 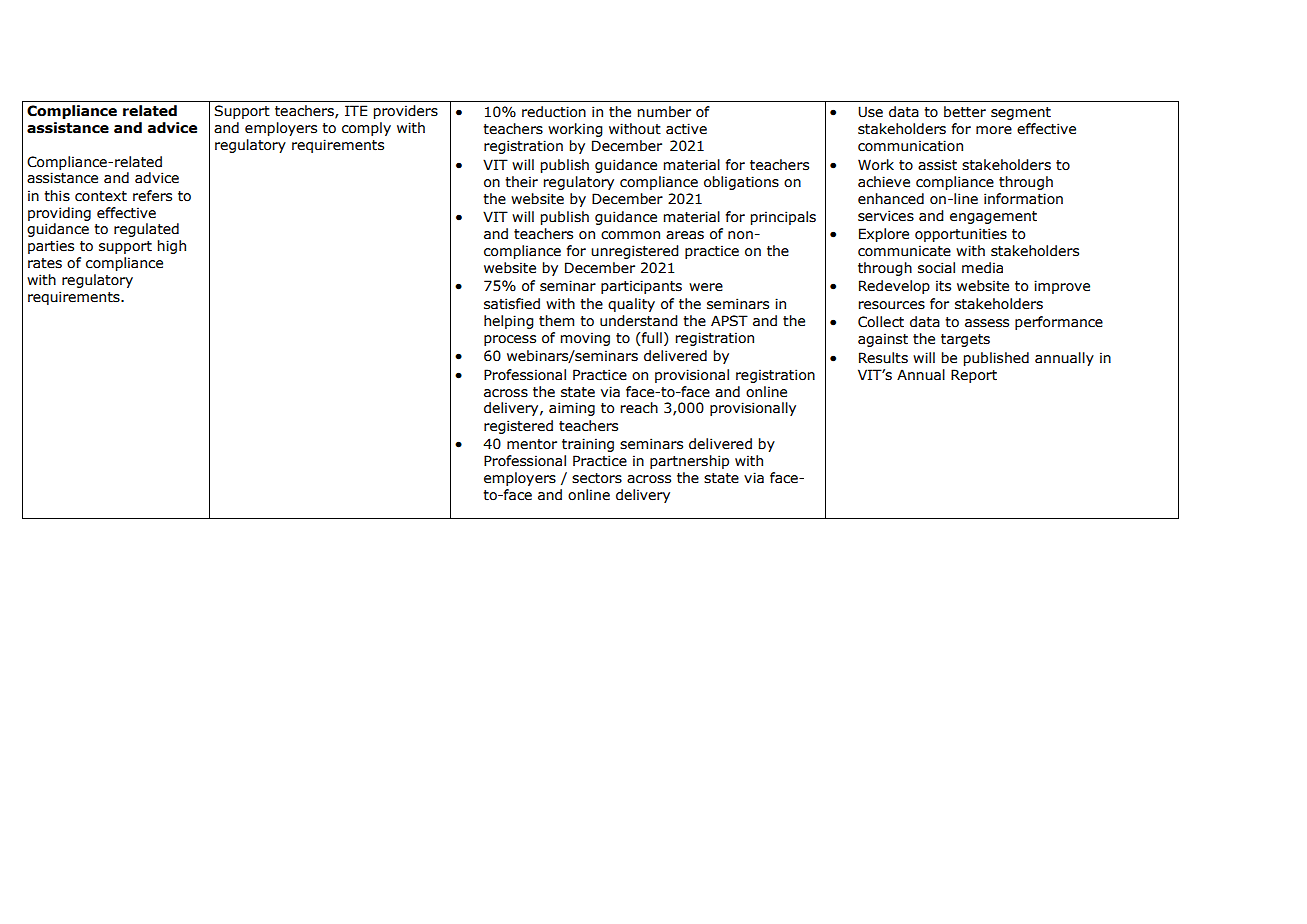 What do you see at coordinates (943, 286) in the page?
I see `its` at bounding box center [943, 286].
